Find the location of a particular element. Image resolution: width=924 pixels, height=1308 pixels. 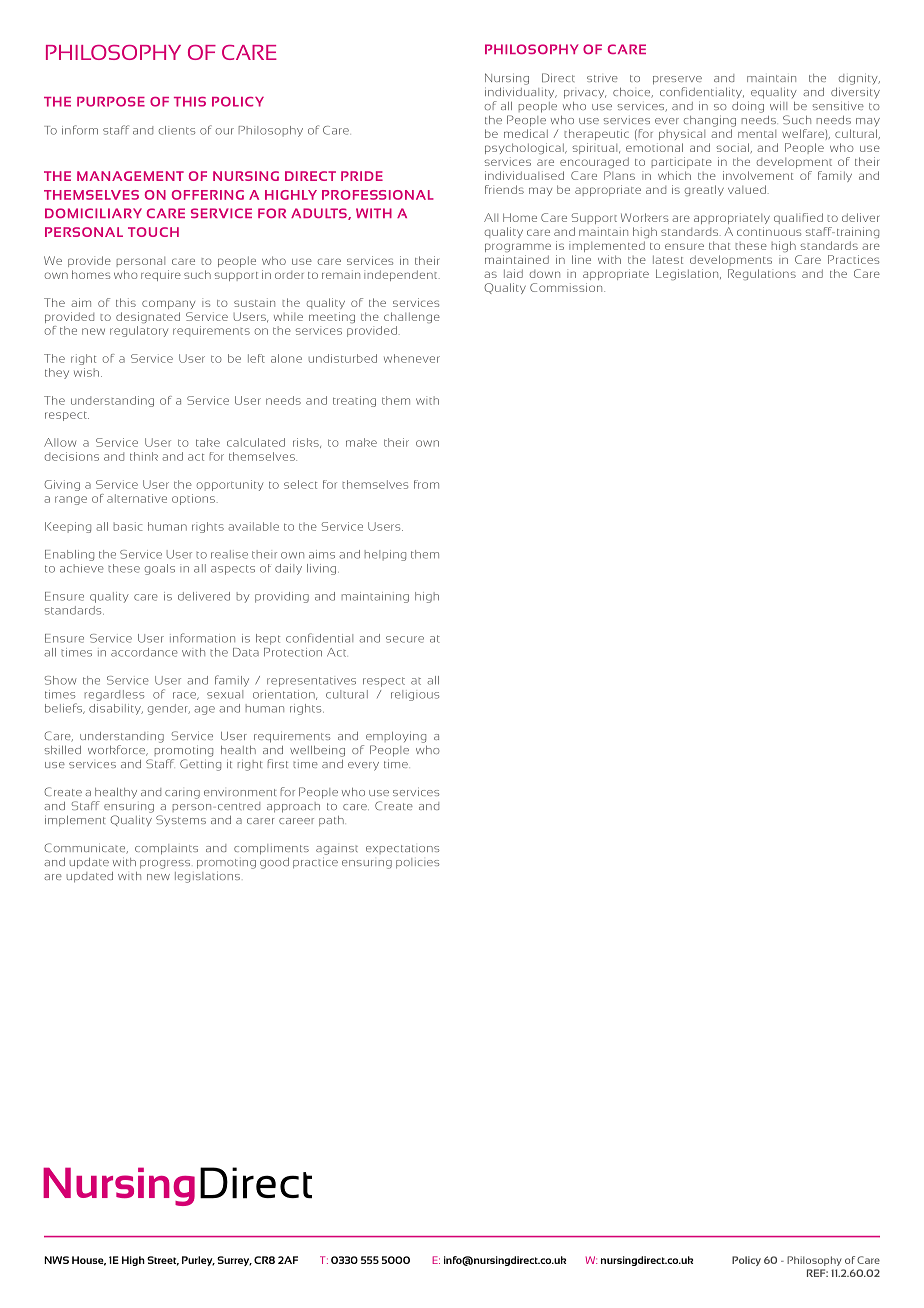

Surrey is located at coordinates (234, 1261).
